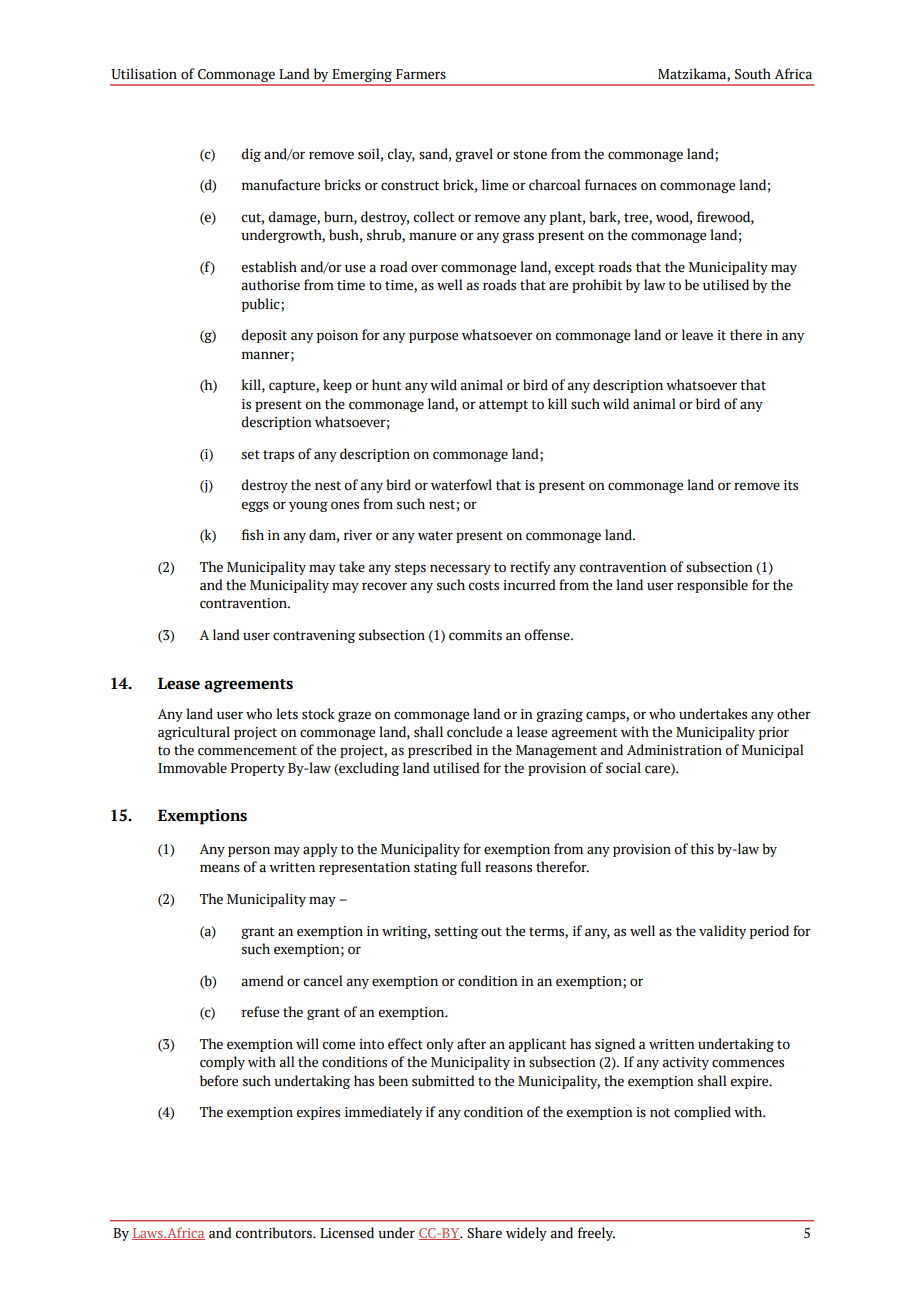 Image resolution: width=924 pixels, height=1308 pixels. I want to click on contributors, so click(275, 1233).
